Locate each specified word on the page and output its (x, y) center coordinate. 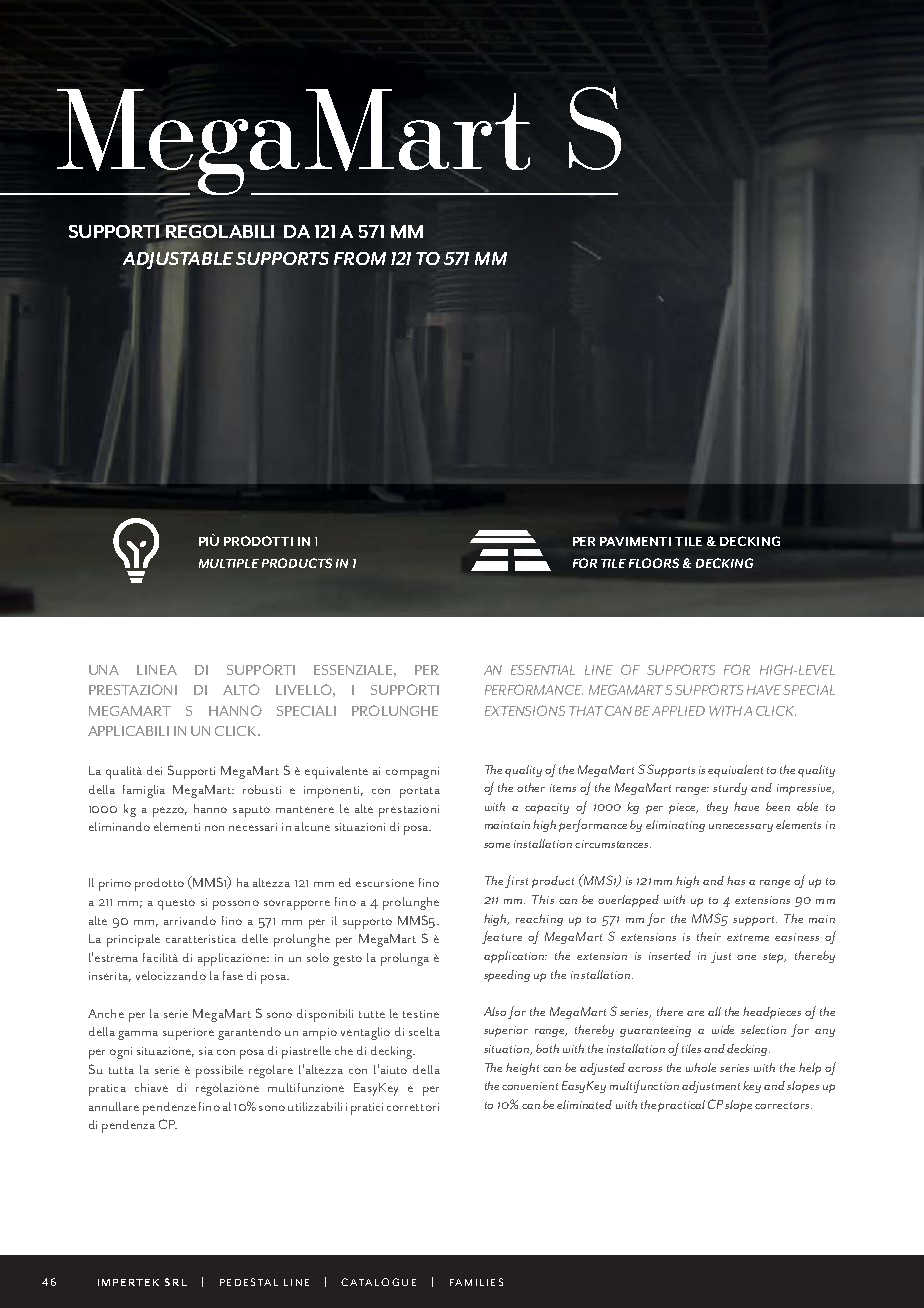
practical (681, 1106)
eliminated (584, 1104)
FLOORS (654, 563)
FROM (360, 258)
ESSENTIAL (543, 670)
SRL (176, 1282)
